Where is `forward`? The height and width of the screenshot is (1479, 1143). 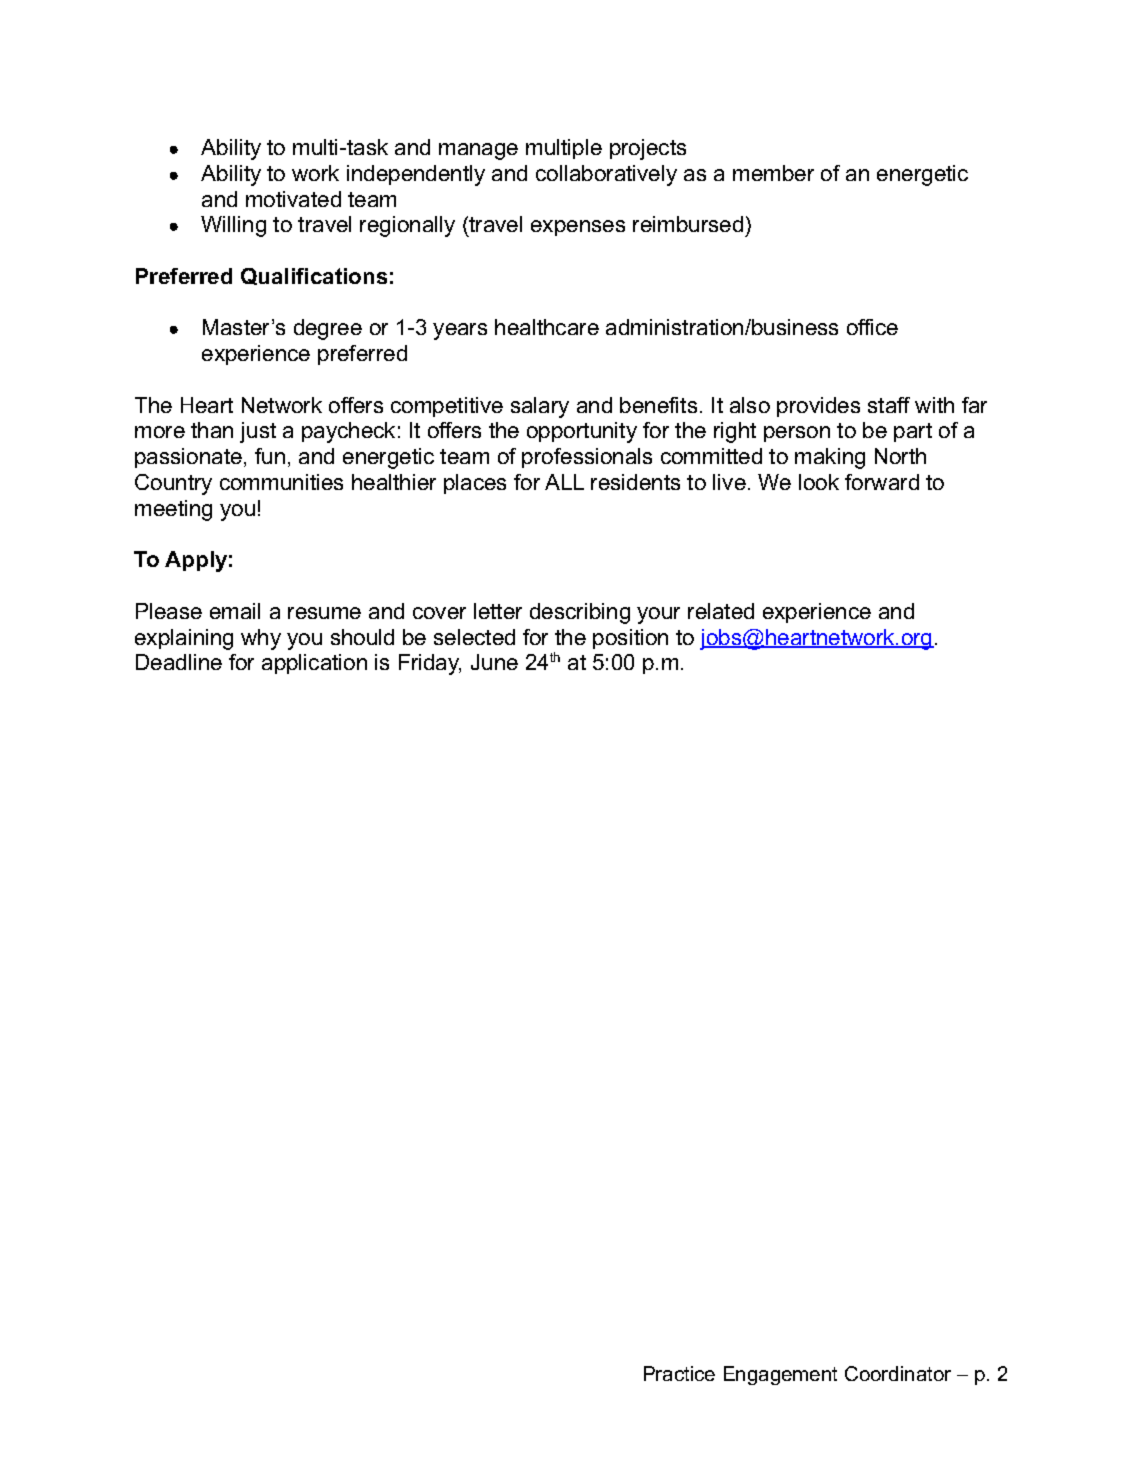
forward is located at coordinates (882, 482).
